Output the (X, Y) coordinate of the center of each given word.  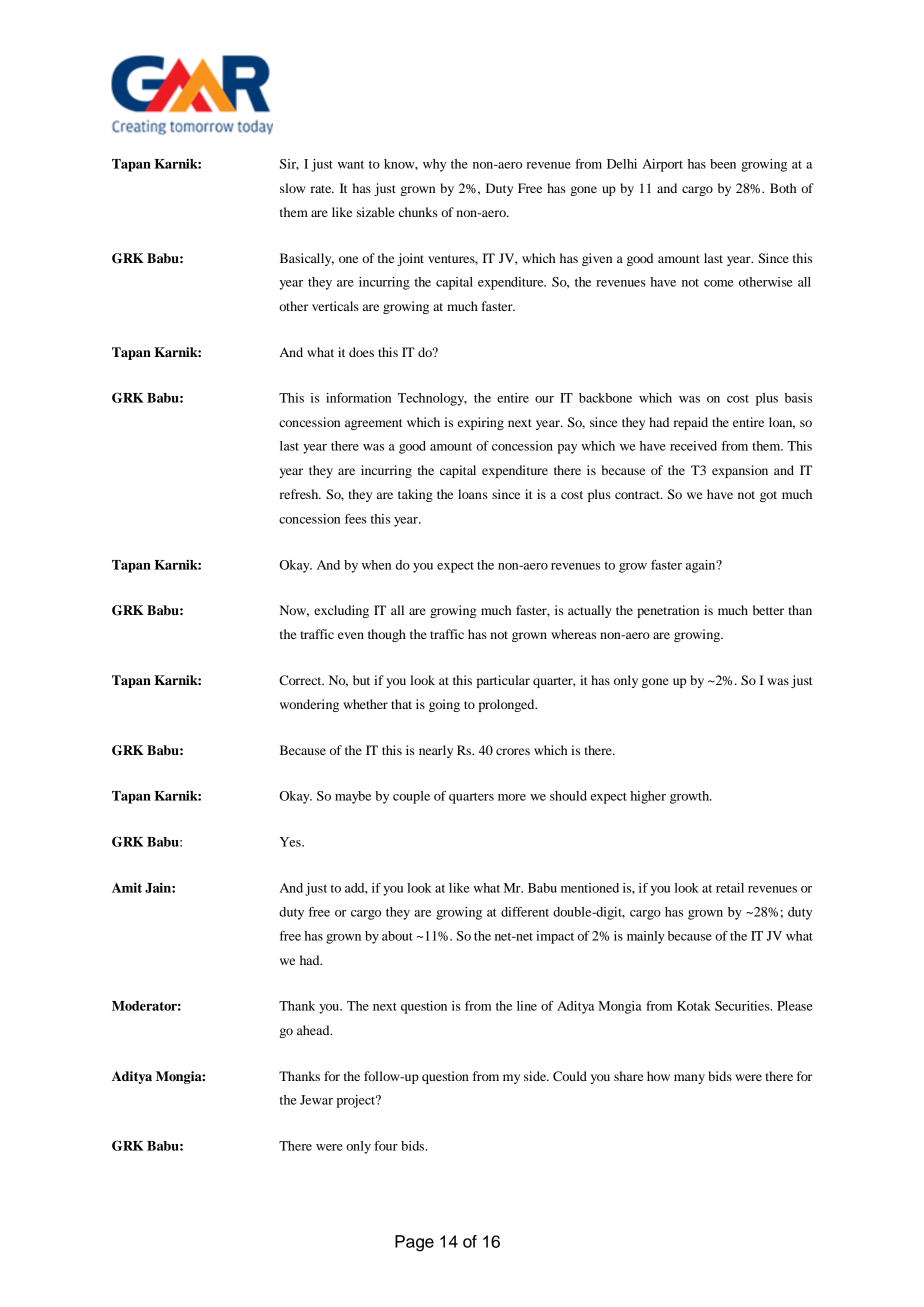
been (723, 164)
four (386, 1146)
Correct (301, 680)
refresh (300, 494)
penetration (668, 611)
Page (414, 1243)
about (397, 936)
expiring (481, 423)
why (434, 165)
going (444, 705)
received (693, 446)
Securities (743, 1006)
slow (292, 188)
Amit (127, 887)
